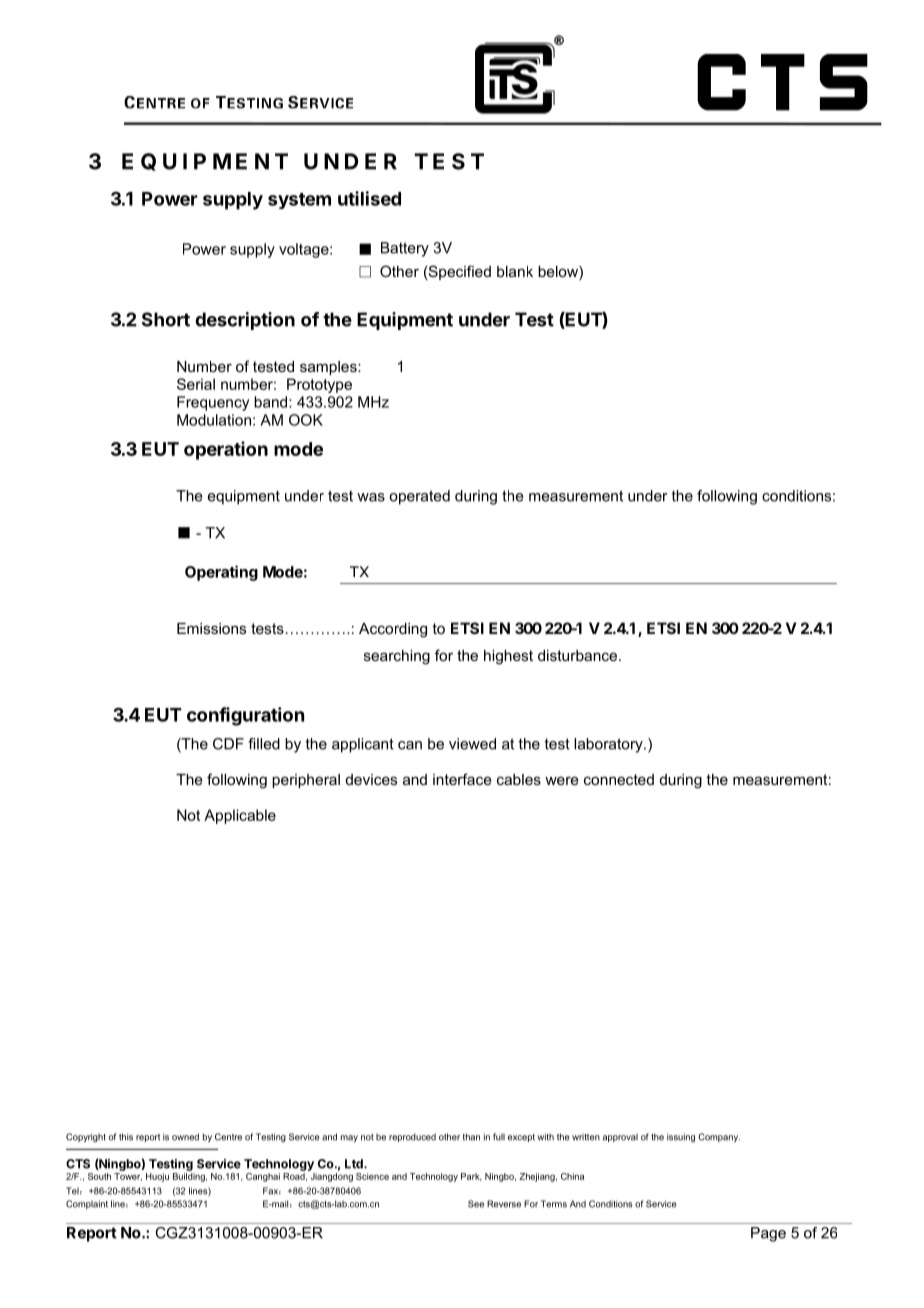 This document has height=1308, width=924. What do you see at coordinates (681, 1137) in the document?
I see `issuing` at bounding box center [681, 1137].
